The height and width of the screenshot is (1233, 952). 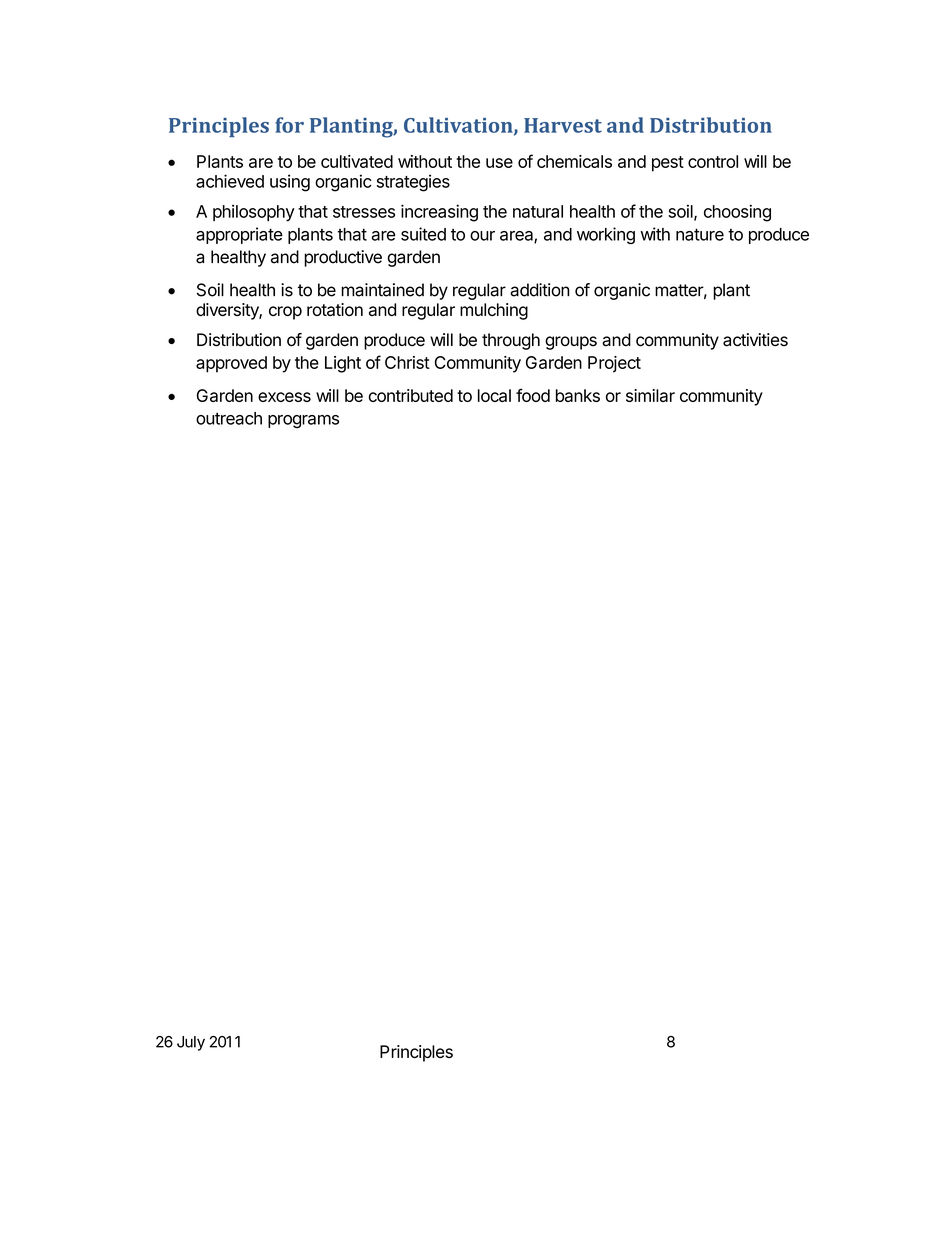 What do you see at coordinates (191, 1043) in the screenshot?
I see `July` at bounding box center [191, 1043].
